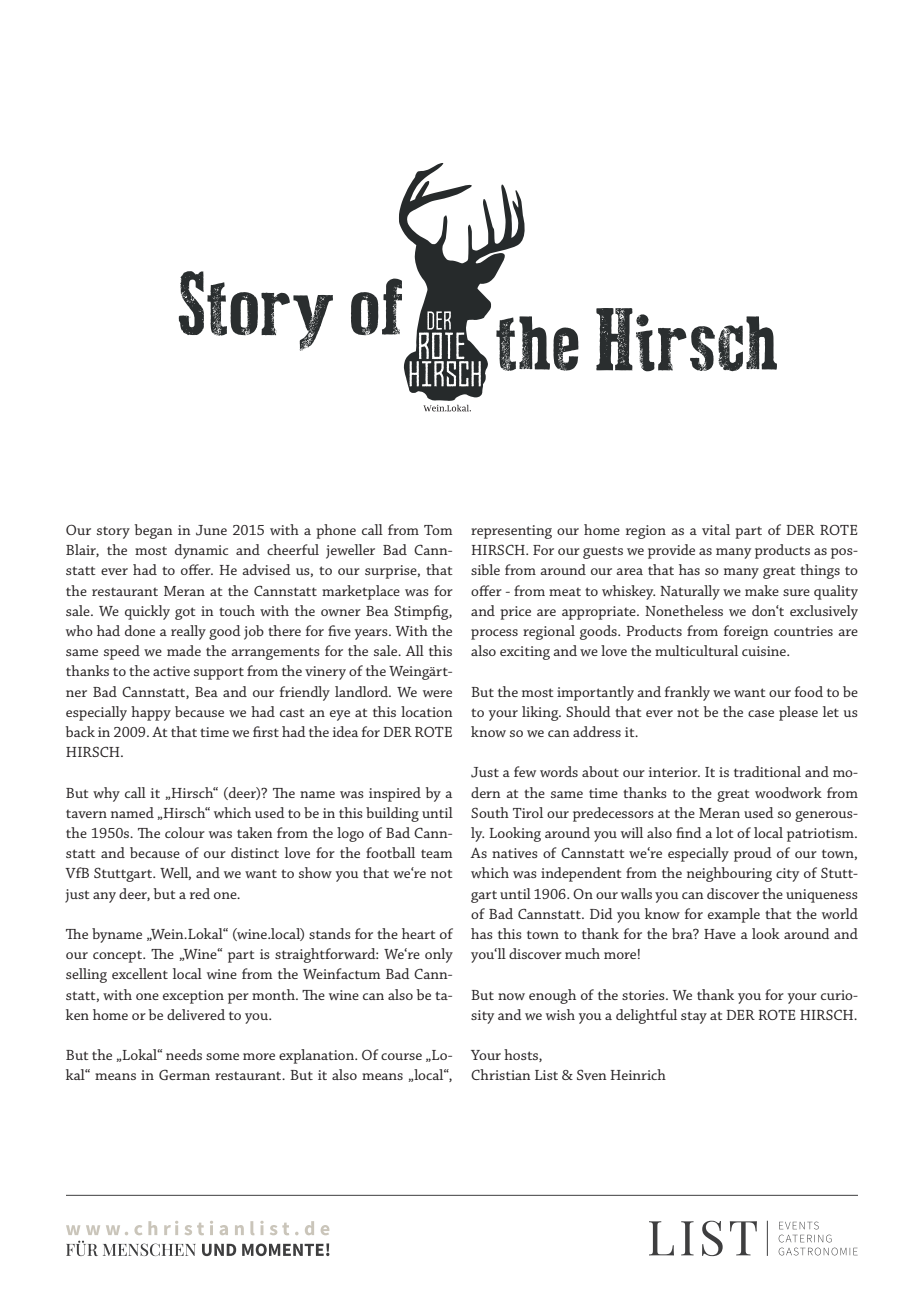 This screenshot has height=1308, width=924. What do you see at coordinates (119, 956) in the screenshot?
I see `concept` at bounding box center [119, 956].
